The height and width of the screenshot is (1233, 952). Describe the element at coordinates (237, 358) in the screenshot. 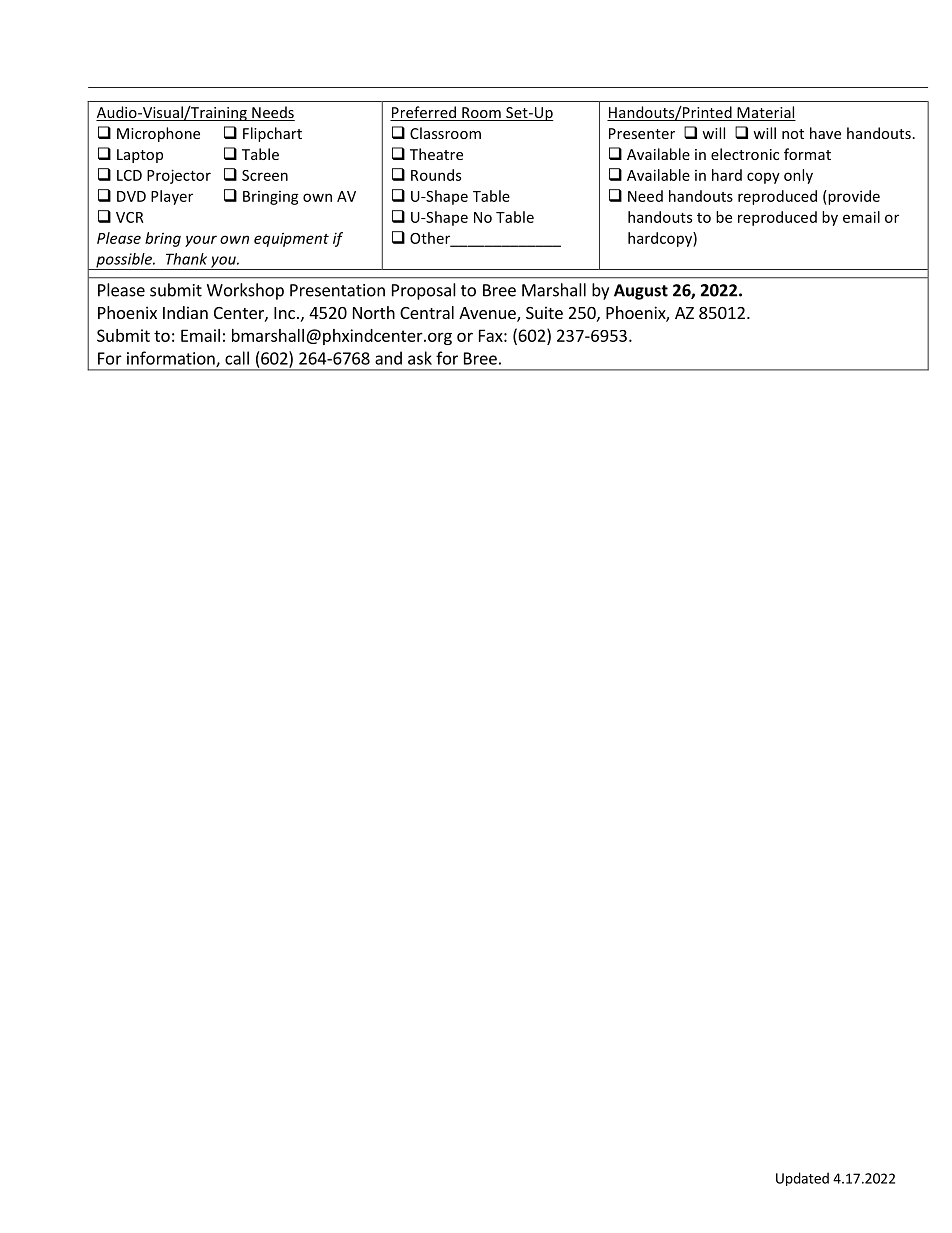

I see `call` at that location.
